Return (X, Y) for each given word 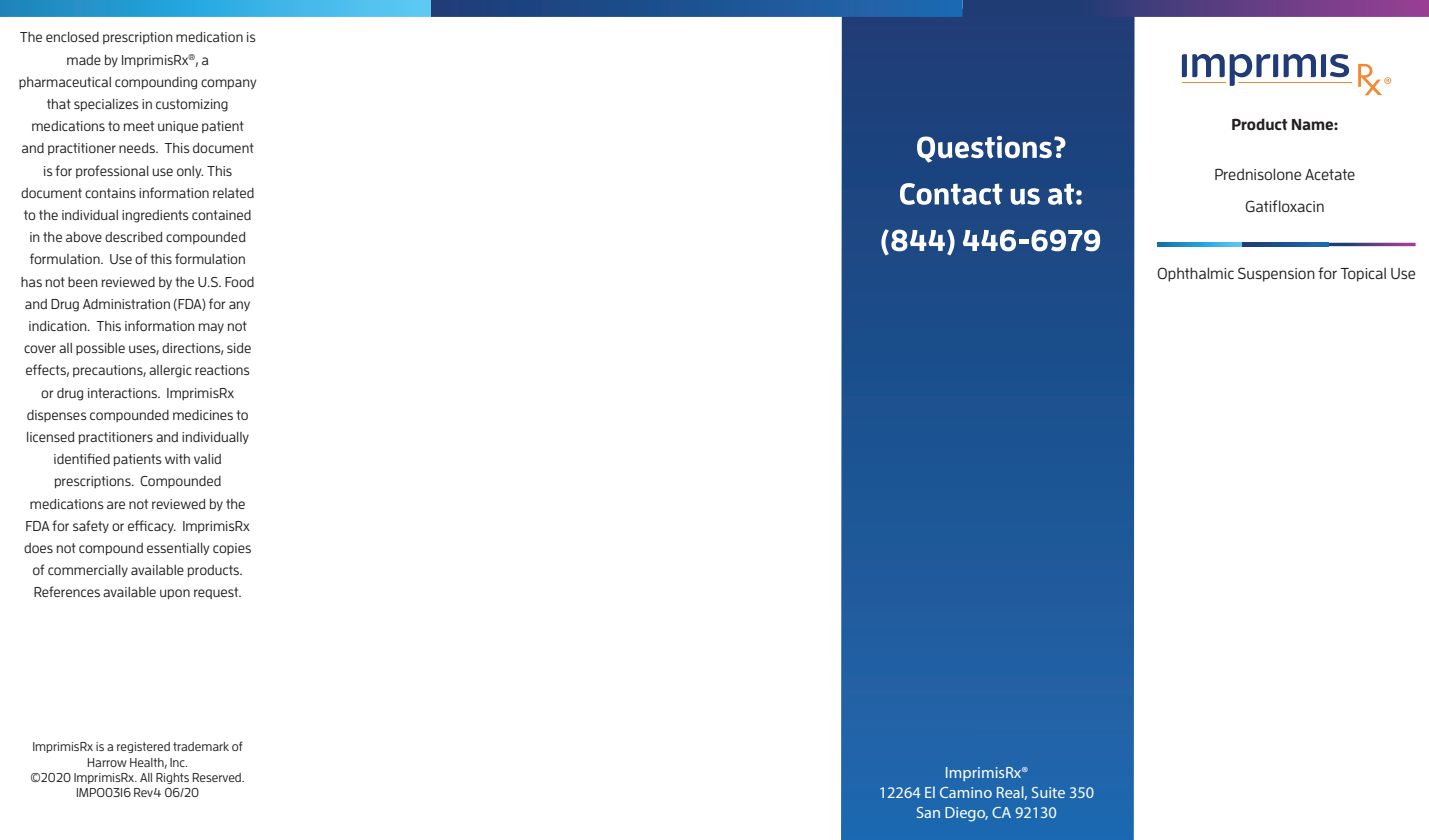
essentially (178, 549)
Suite (1048, 792)
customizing (192, 105)
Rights (172, 778)
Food (239, 282)
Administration (126, 304)
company (228, 84)
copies (232, 549)
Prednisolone (1258, 174)
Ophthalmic (1195, 274)
